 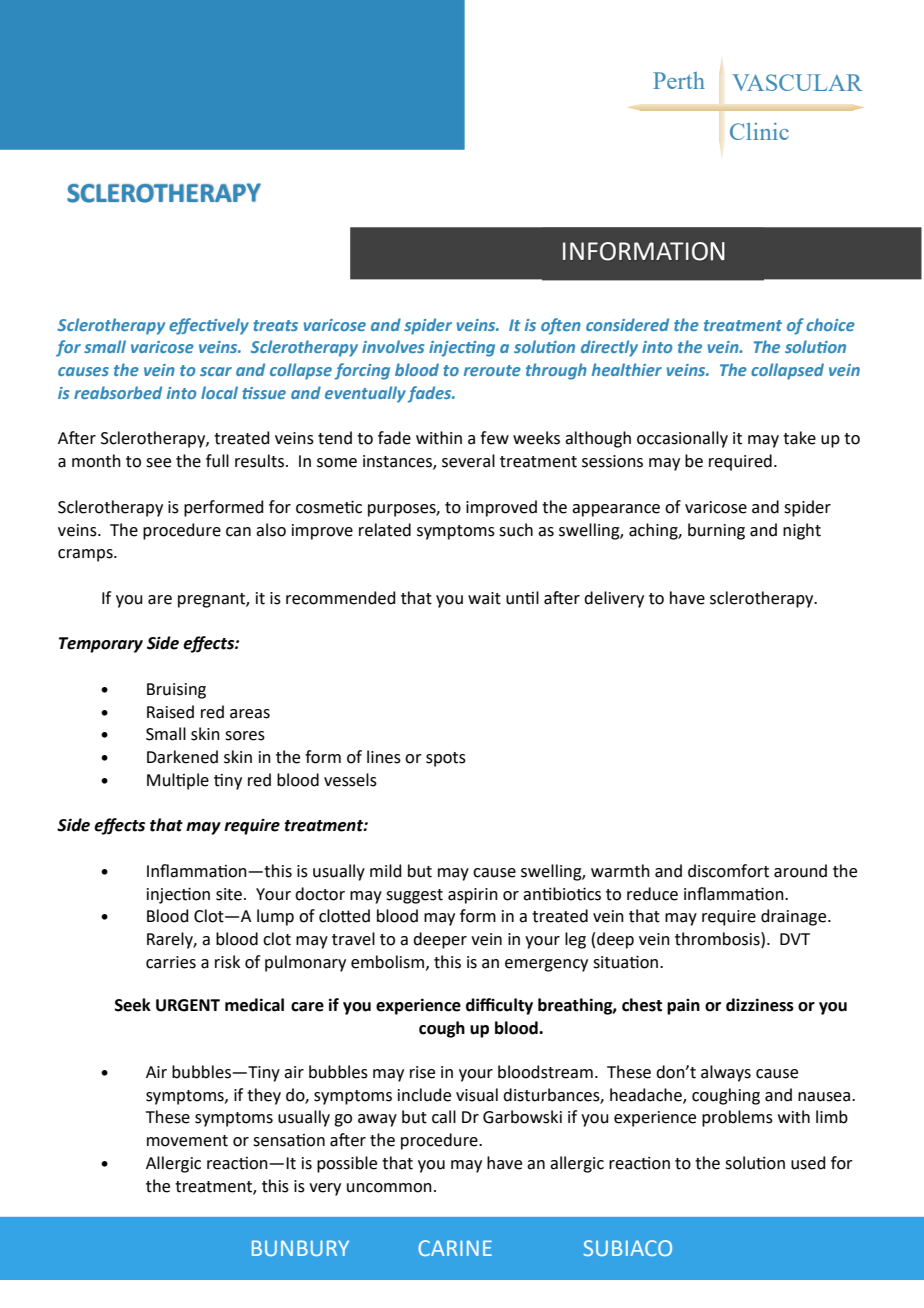 I want to click on treats, so click(x=275, y=325).
